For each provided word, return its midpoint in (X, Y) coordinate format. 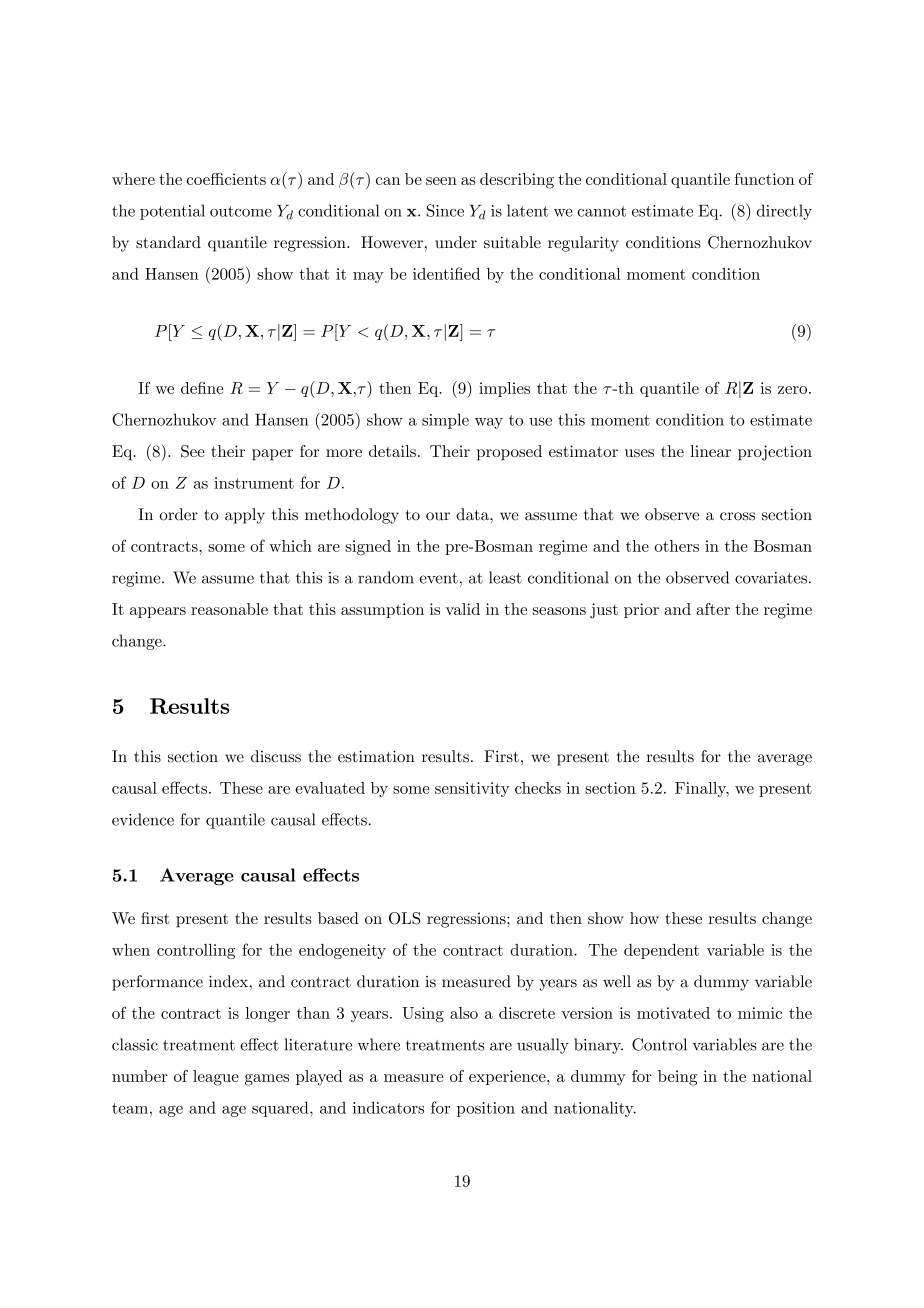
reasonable (229, 609)
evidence (143, 819)
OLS (404, 918)
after (713, 609)
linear (710, 451)
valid (463, 609)
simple (445, 421)
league (216, 1078)
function (765, 179)
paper (272, 455)
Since (445, 210)
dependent (661, 951)
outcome (241, 211)
